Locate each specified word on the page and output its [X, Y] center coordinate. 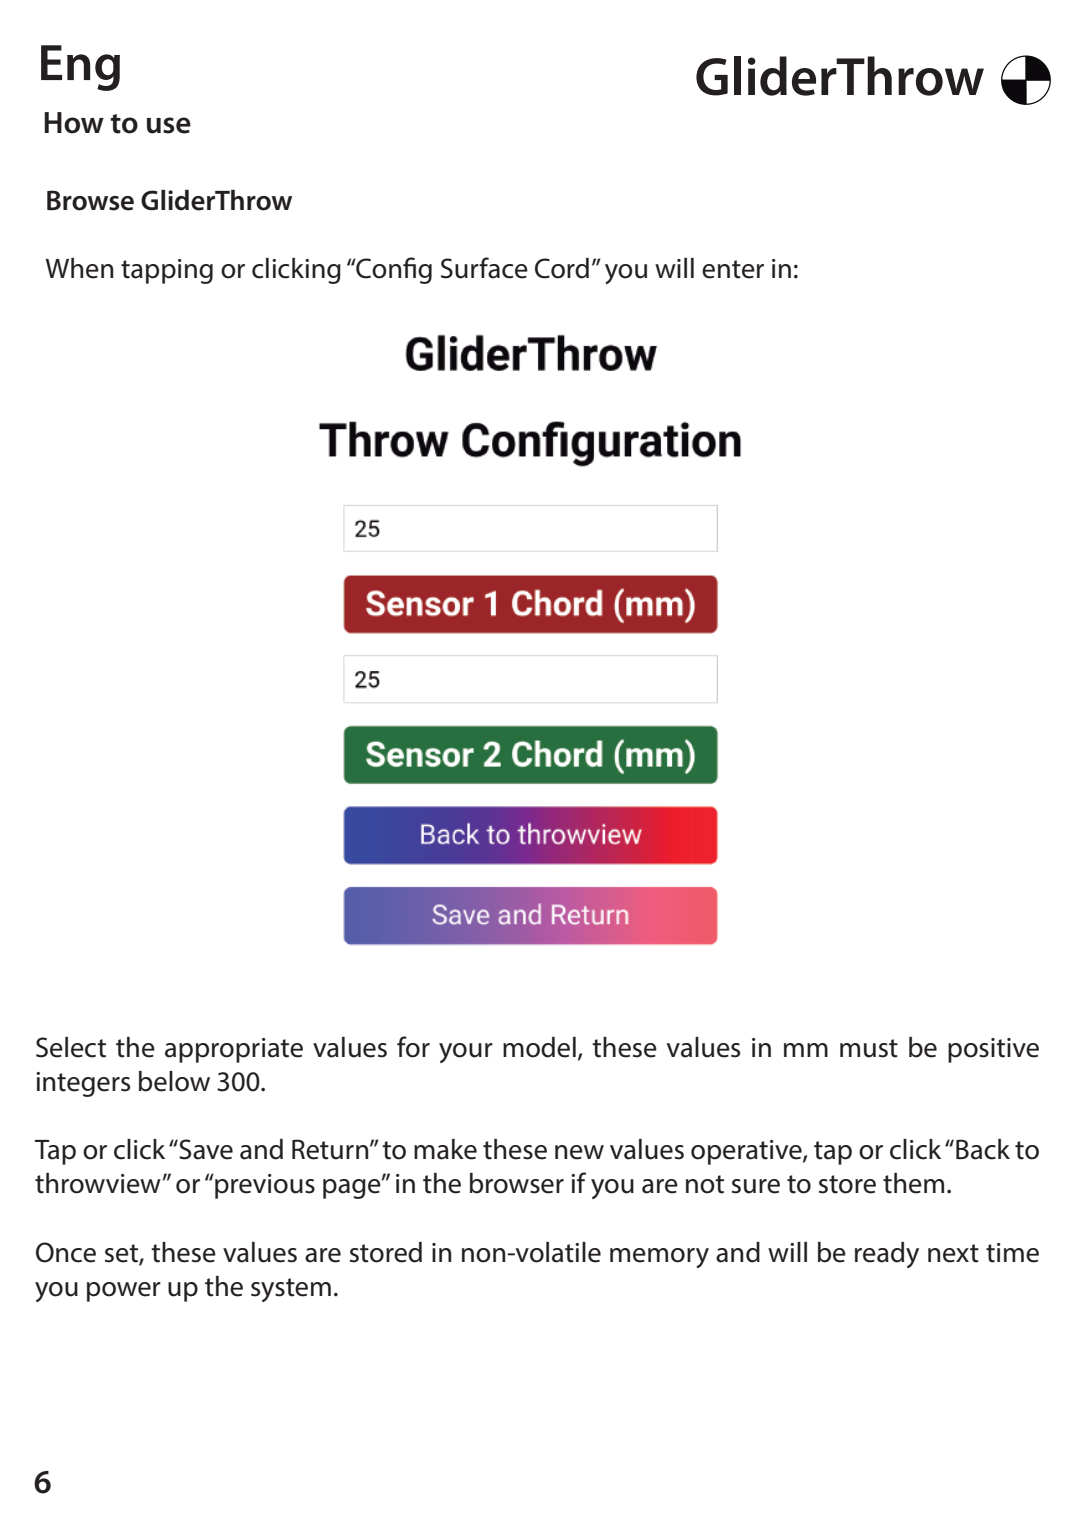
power [124, 1292]
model [539, 1047]
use [169, 125]
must [869, 1048]
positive [993, 1050]
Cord [562, 268]
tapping [167, 271]
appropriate [234, 1050]
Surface [484, 268]
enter [733, 269]
